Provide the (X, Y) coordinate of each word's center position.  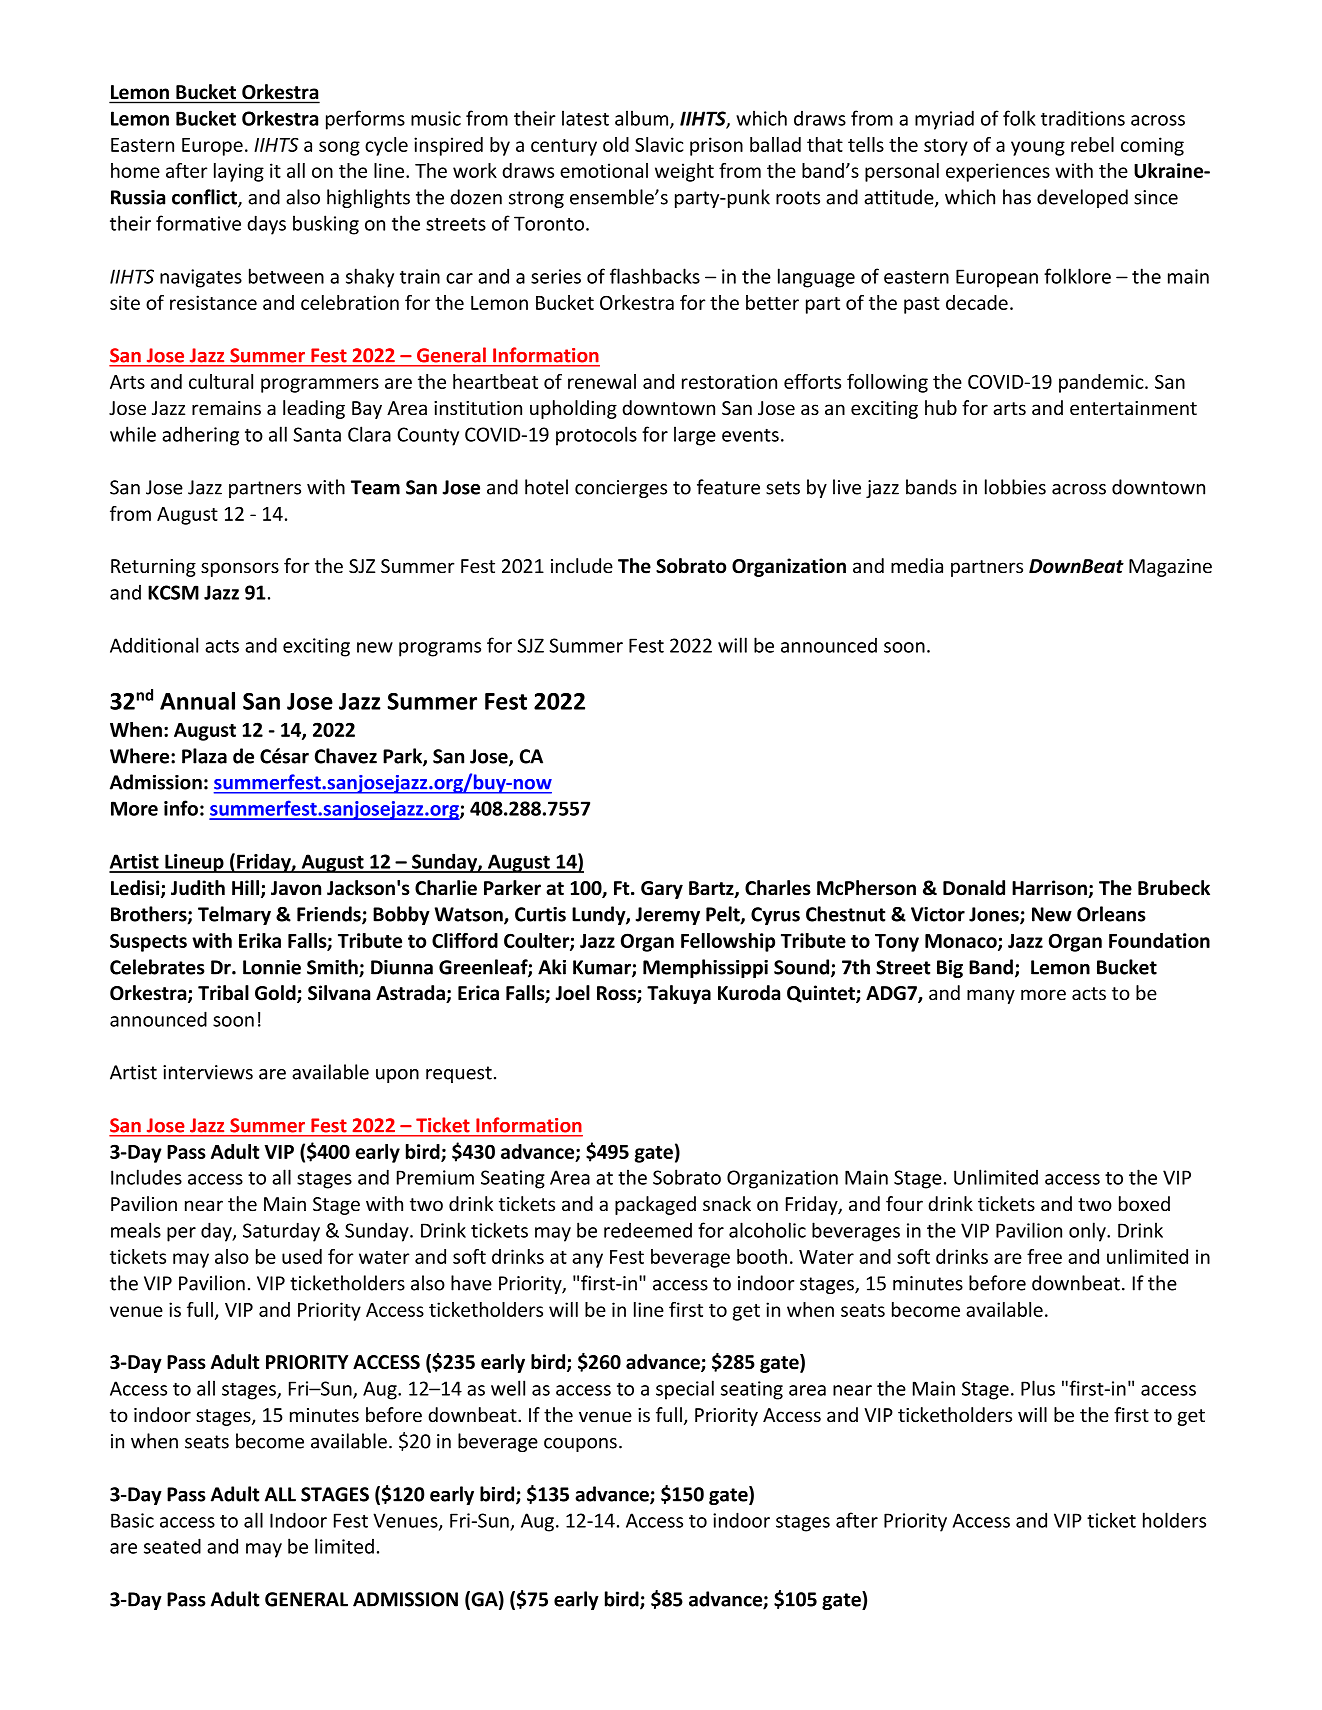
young (1038, 148)
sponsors (240, 569)
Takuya (679, 994)
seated (172, 1546)
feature (728, 487)
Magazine (1170, 568)
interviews (208, 1072)
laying (239, 172)
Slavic (659, 144)
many (991, 996)
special (685, 1390)
